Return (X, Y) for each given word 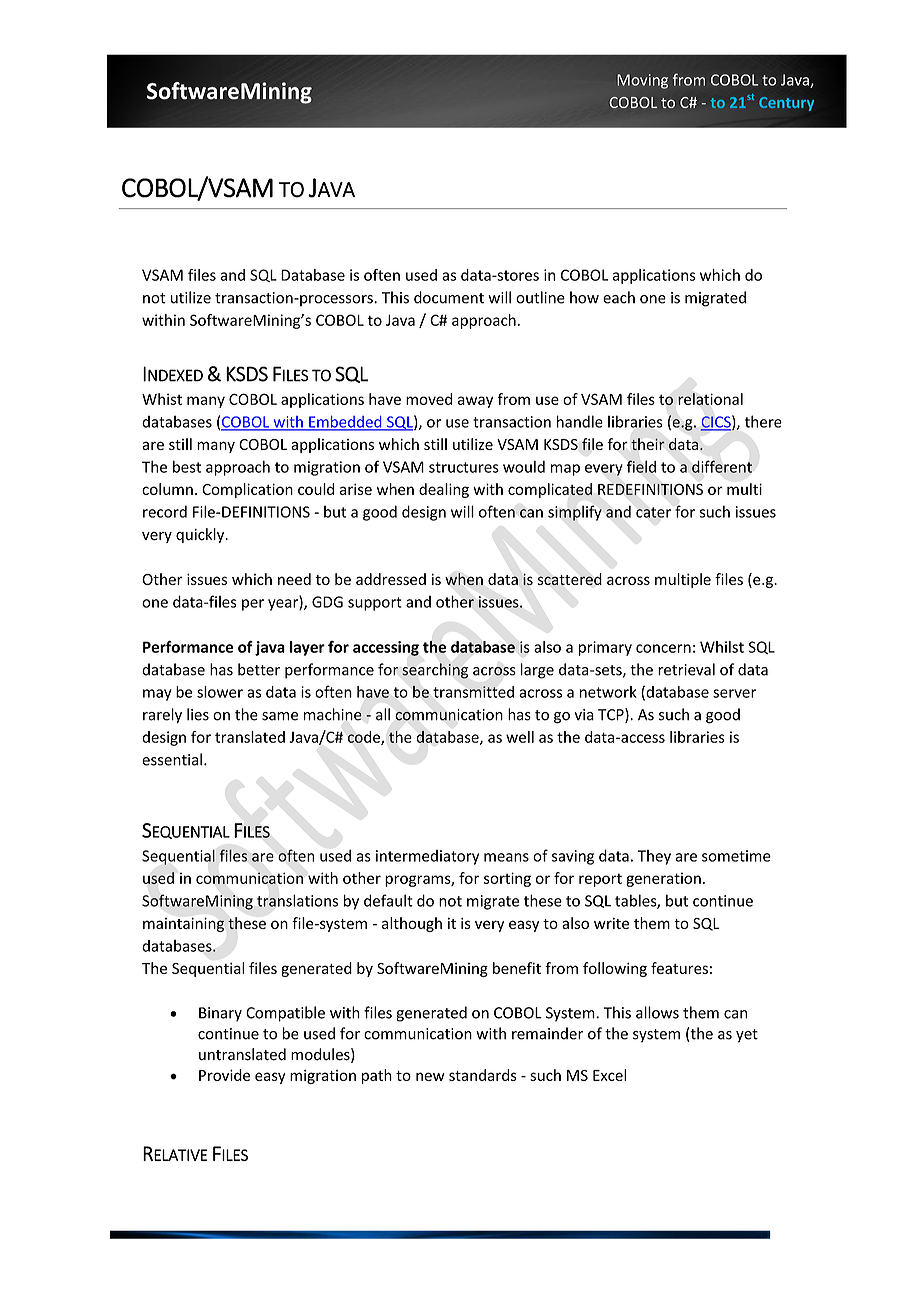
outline (540, 297)
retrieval (686, 669)
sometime (736, 856)
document (449, 297)
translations (297, 900)
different (722, 466)
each (619, 297)
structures (464, 467)
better (259, 669)
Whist (162, 399)
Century (786, 104)
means (506, 857)
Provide (224, 1075)
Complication (247, 490)
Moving (642, 81)
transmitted (473, 692)
